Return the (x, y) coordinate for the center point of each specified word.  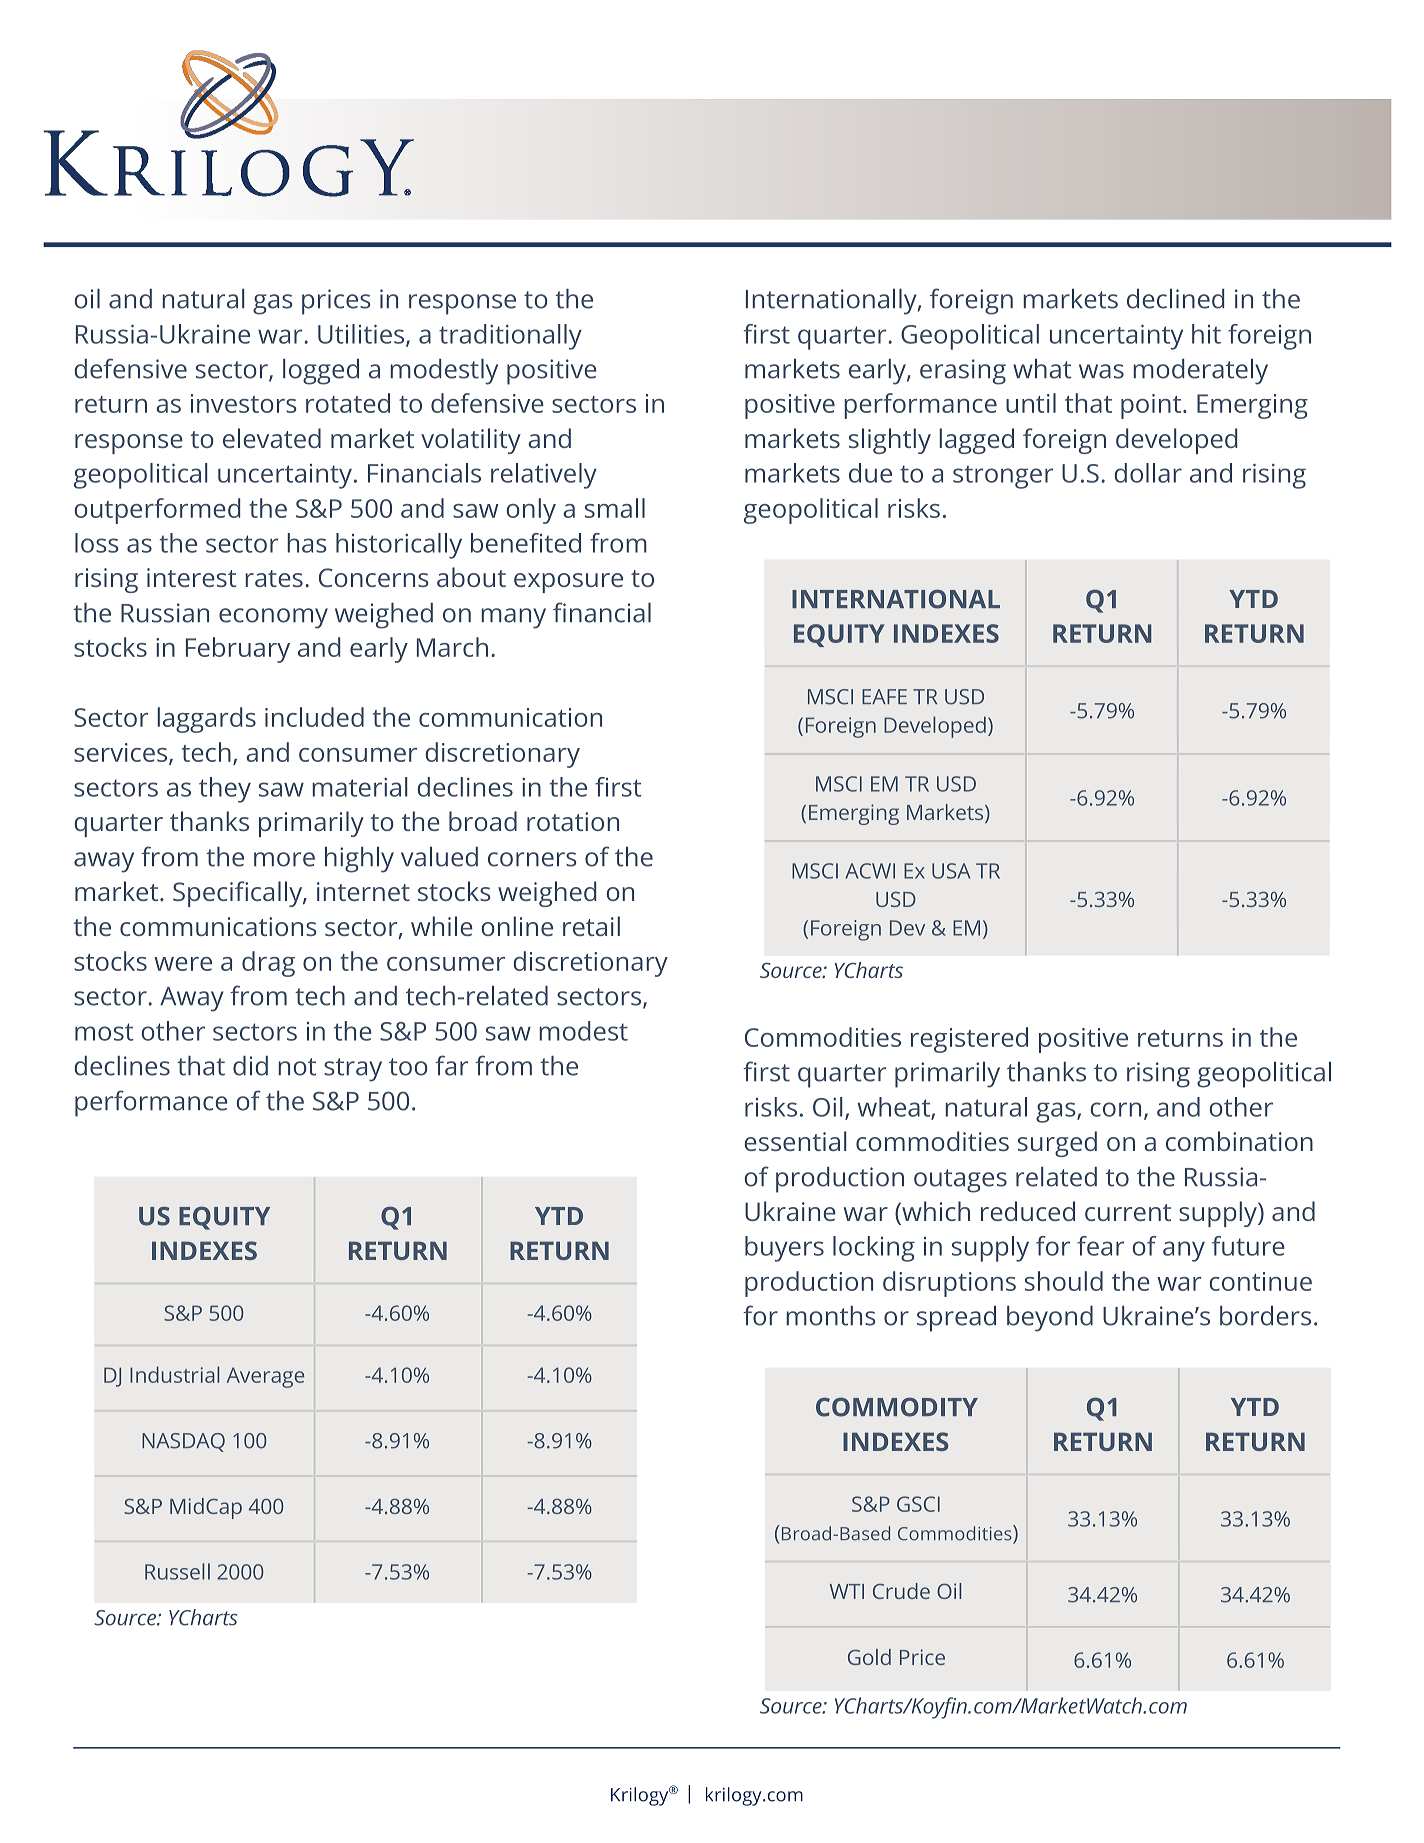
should (1064, 1281)
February (238, 650)
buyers (784, 1249)
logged (321, 372)
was (1101, 371)
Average (265, 1377)
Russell (177, 1571)
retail (591, 926)
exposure (568, 583)
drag (268, 964)
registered (969, 1040)
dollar (1148, 473)
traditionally (510, 337)
